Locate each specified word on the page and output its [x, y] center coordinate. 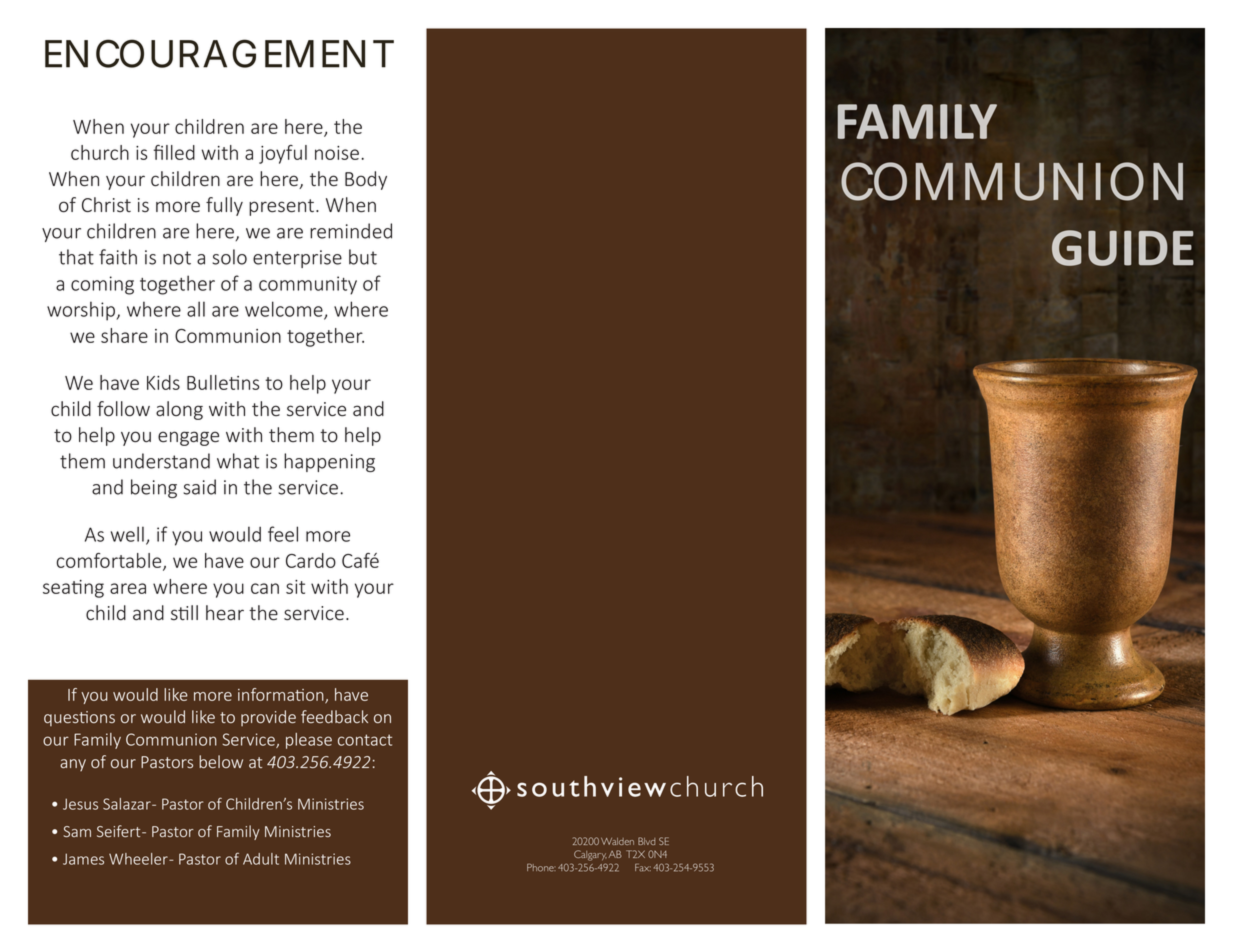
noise [337, 153]
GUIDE [1123, 248]
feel [283, 534]
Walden [617, 841]
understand [161, 461]
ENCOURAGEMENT [218, 53]
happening [329, 462]
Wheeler [139, 859]
